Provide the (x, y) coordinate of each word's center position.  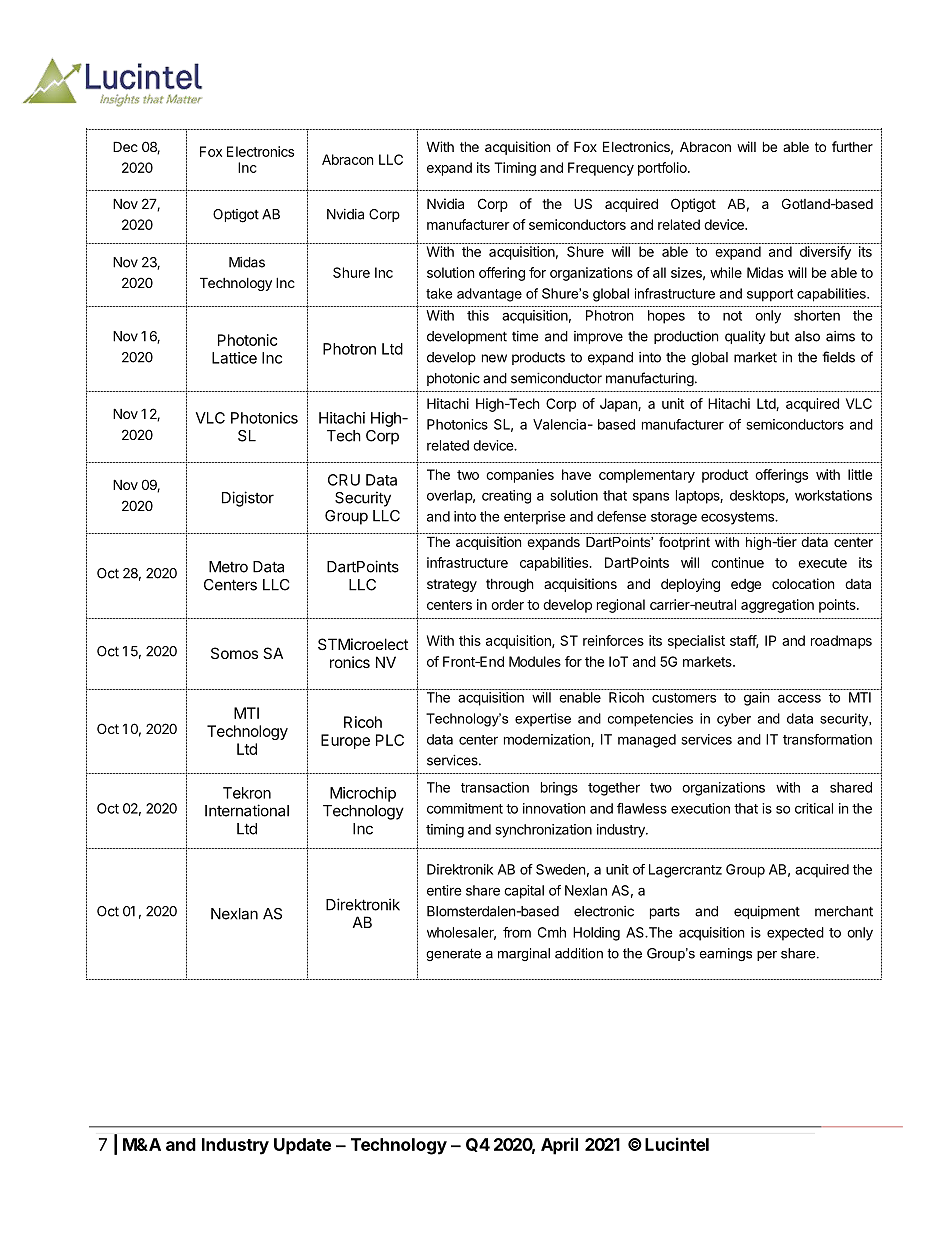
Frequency (601, 169)
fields (838, 357)
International (247, 810)
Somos (234, 653)
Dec (125, 146)
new (494, 358)
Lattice (234, 358)
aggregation (777, 606)
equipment (767, 912)
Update (302, 1146)
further (852, 146)
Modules (535, 661)
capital (524, 892)
